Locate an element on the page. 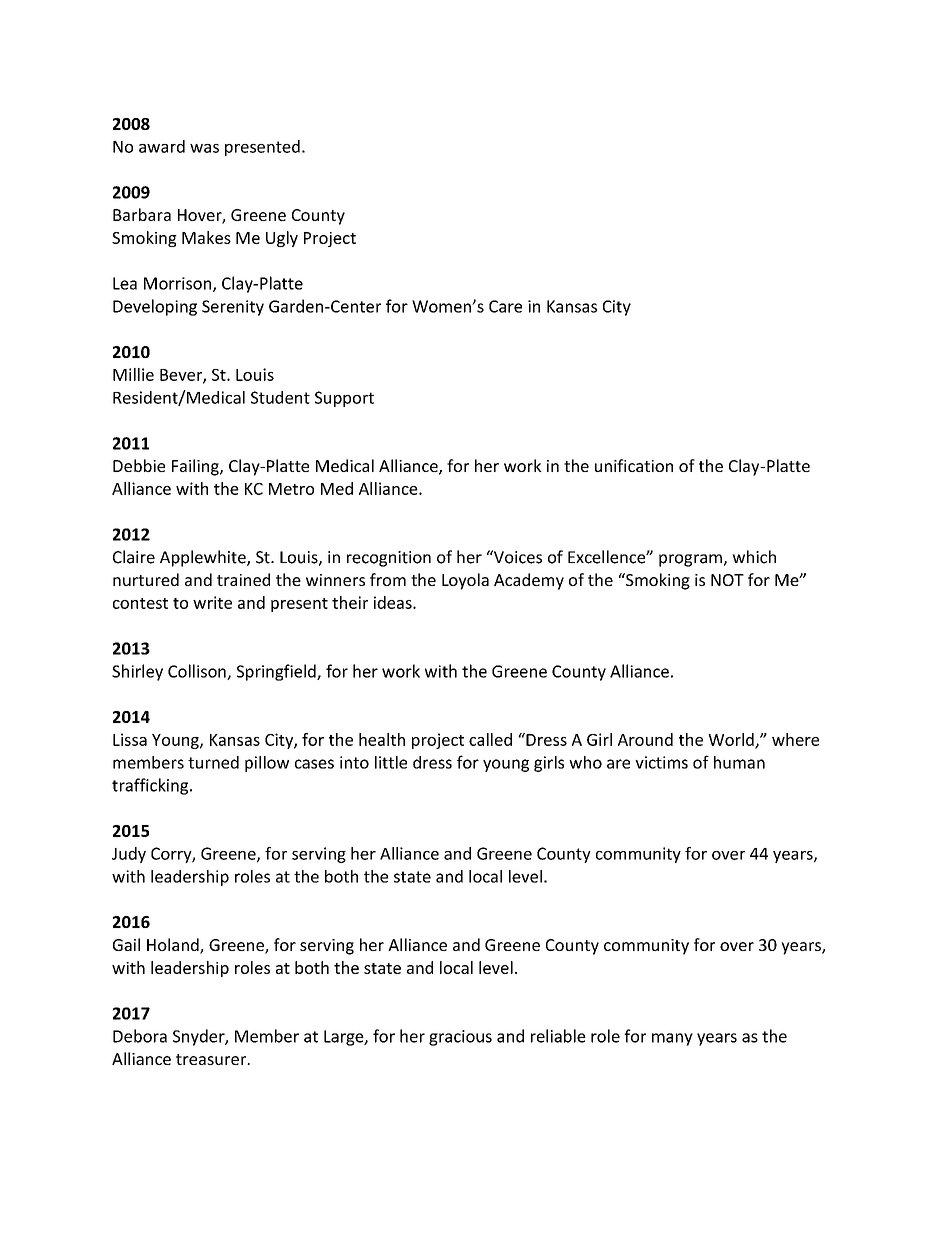 The width and height of the page is (952, 1233). gracious is located at coordinates (460, 1038).
